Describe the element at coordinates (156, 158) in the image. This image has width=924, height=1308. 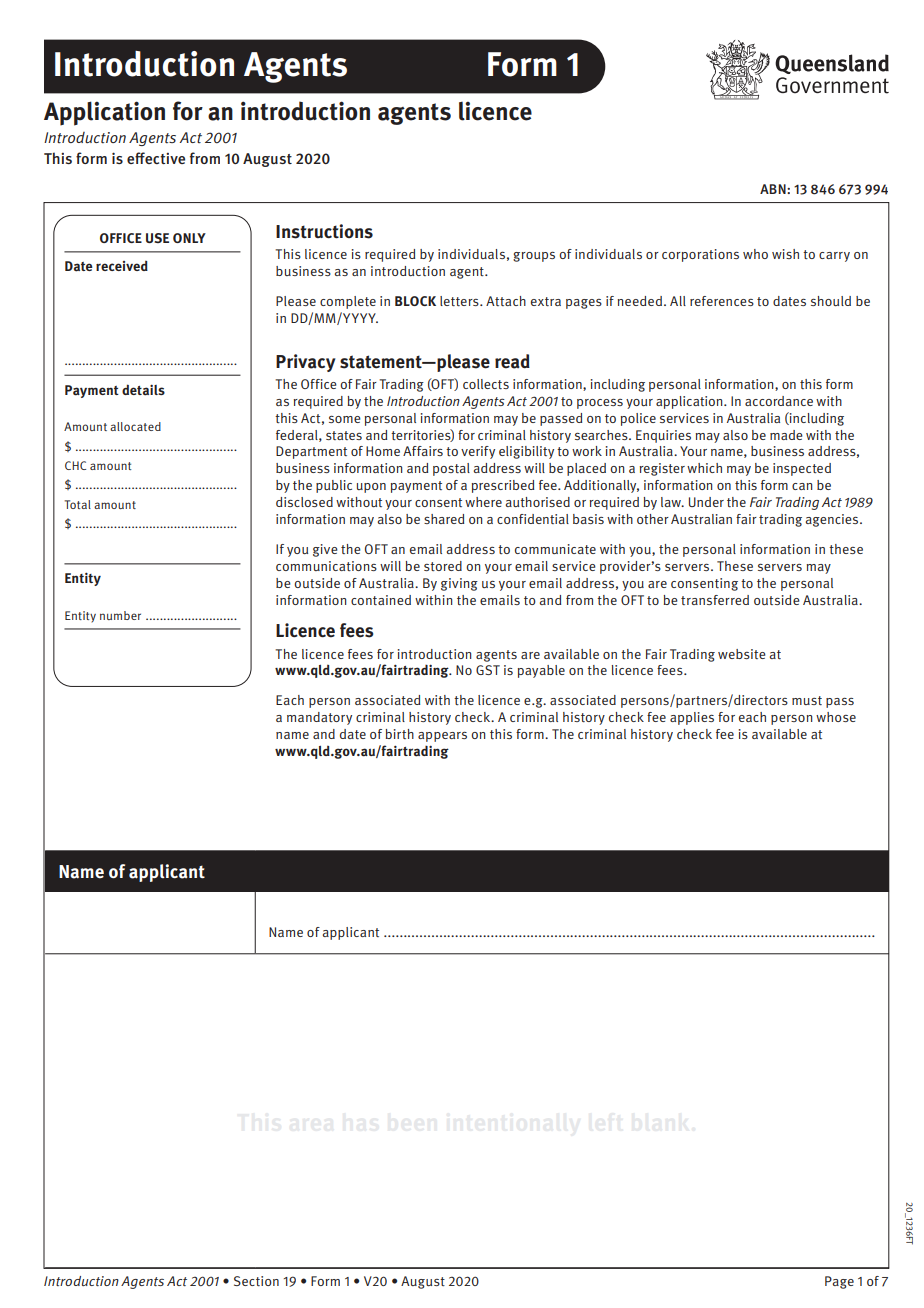
I see `effective` at that location.
